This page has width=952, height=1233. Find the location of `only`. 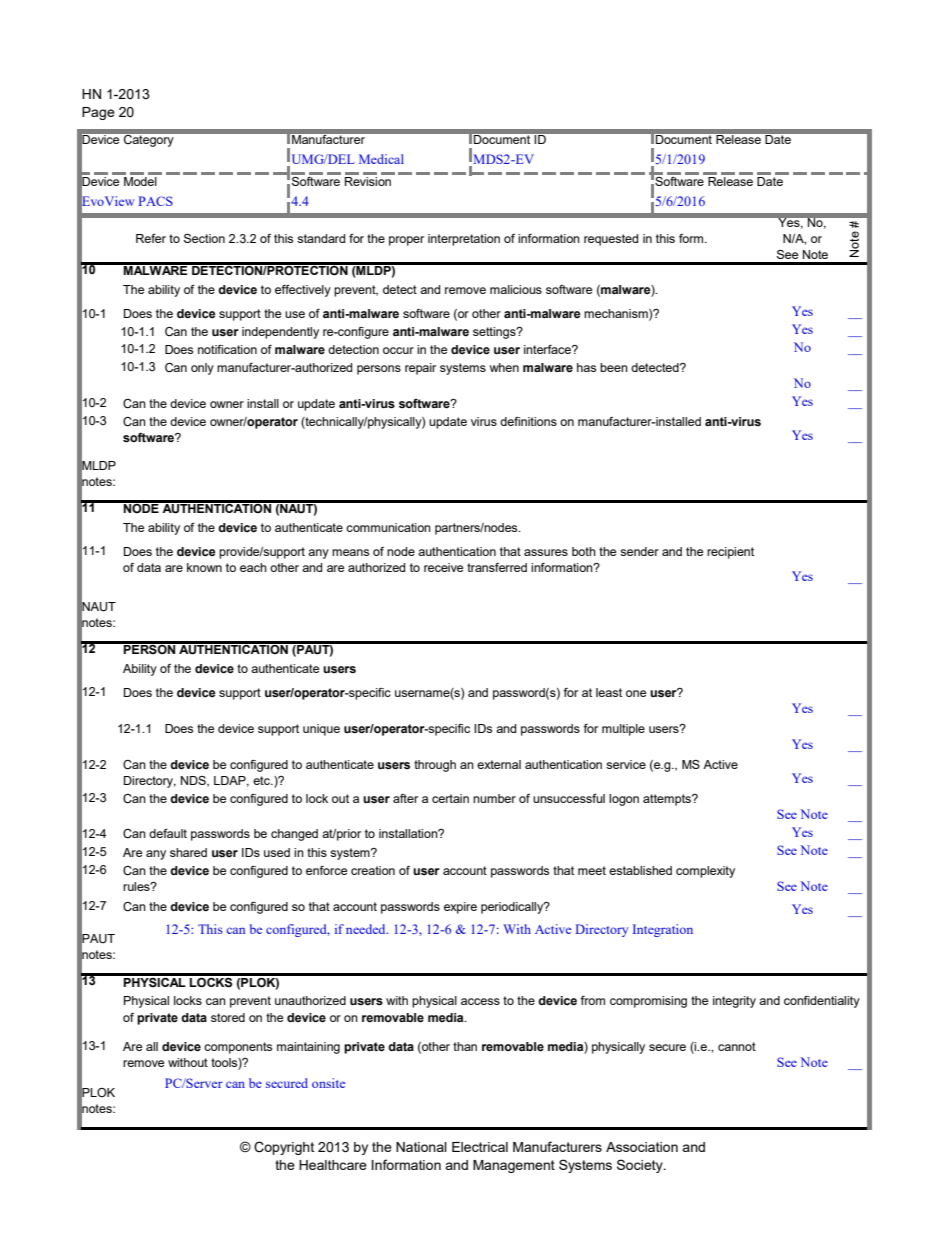

only is located at coordinates (202, 369).
